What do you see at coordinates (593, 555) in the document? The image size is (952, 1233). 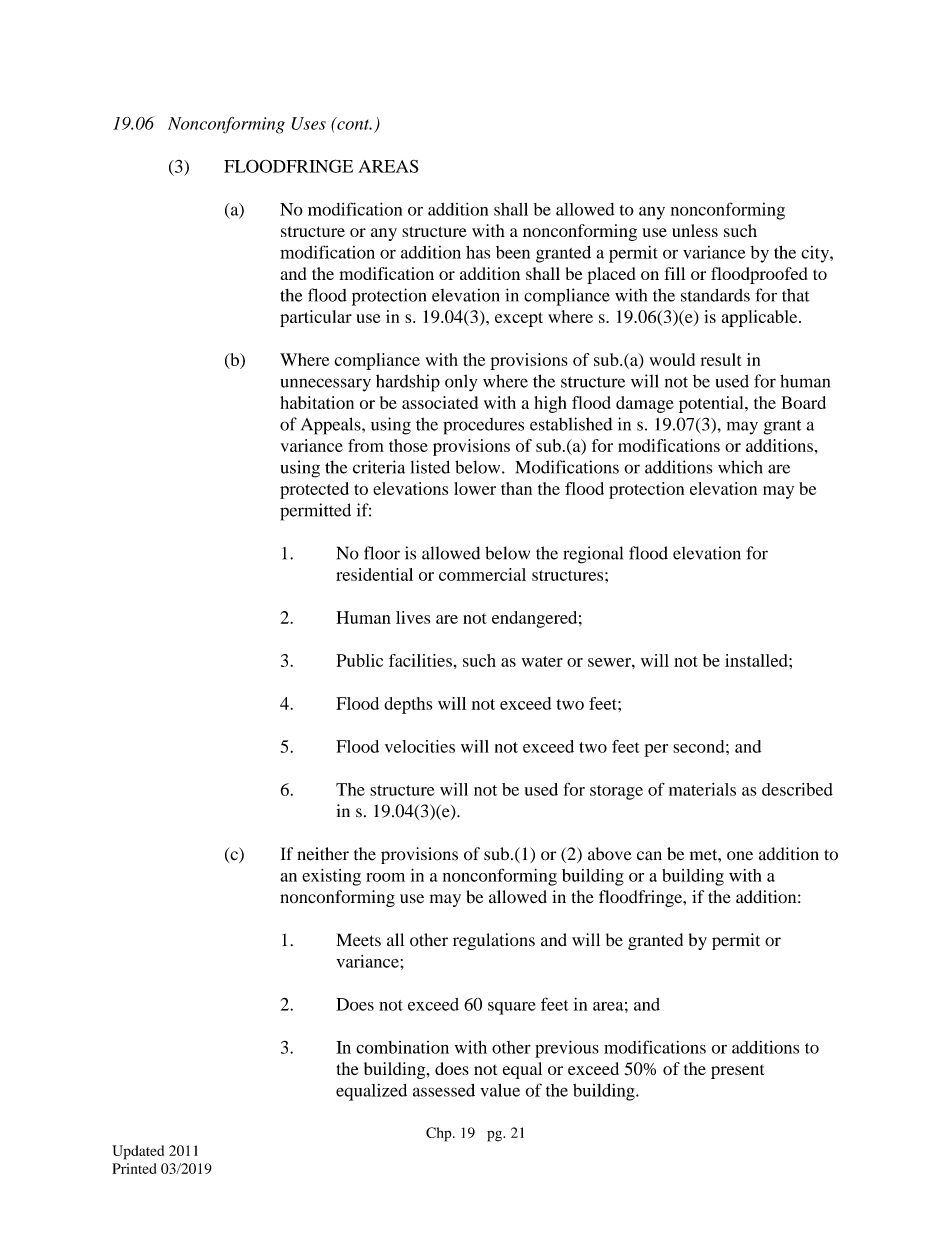 I see `regional` at bounding box center [593, 555].
